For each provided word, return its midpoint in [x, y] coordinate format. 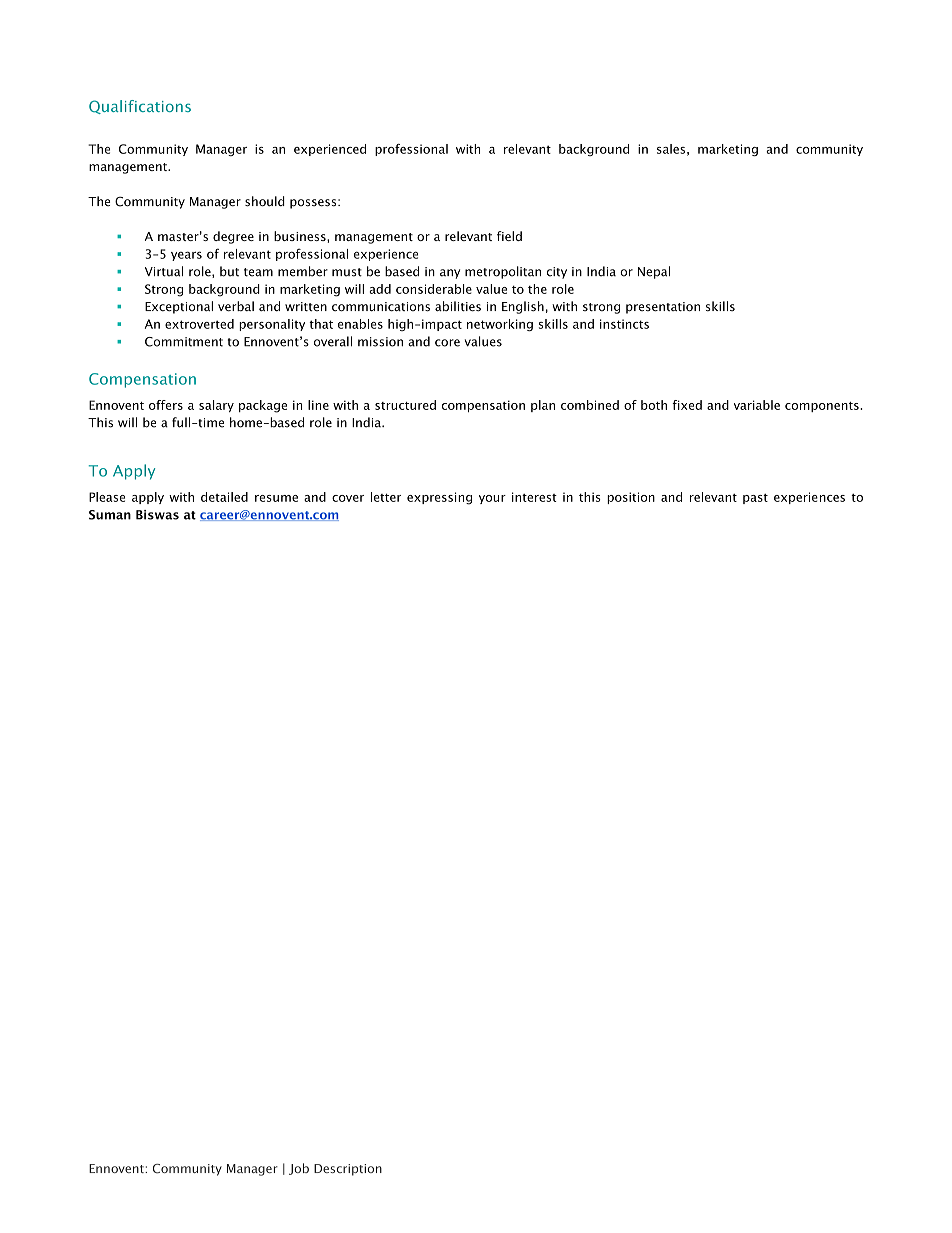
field [509, 236]
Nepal [654, 272]
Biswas [157, 515]
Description [348, 1170]
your [492, 499]
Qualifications [140, 107]
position [631, 498]
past [755, 499]
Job [299, 1169]
